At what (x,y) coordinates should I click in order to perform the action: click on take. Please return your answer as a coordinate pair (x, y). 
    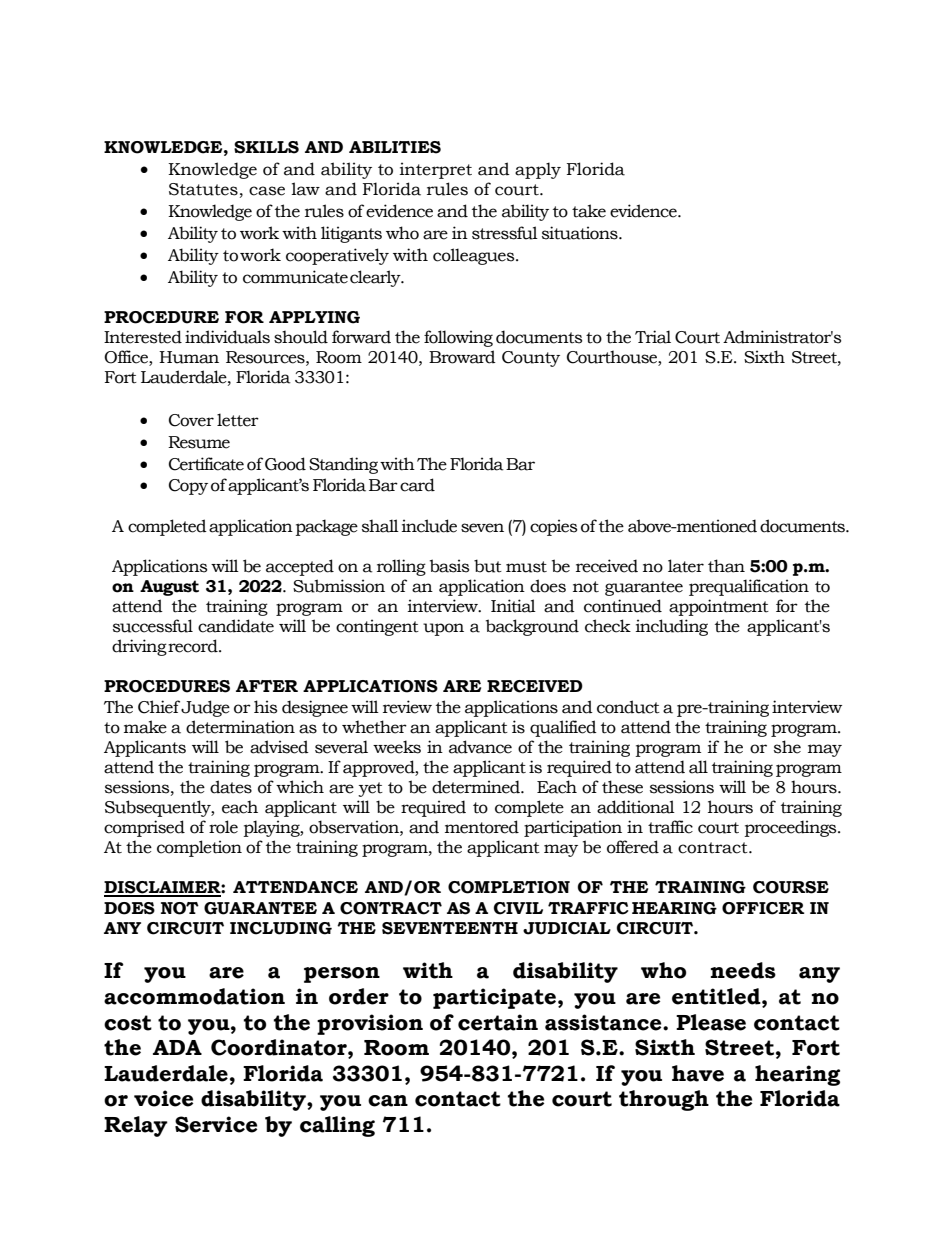
    Looking at the image, I should click on (589, 211).
